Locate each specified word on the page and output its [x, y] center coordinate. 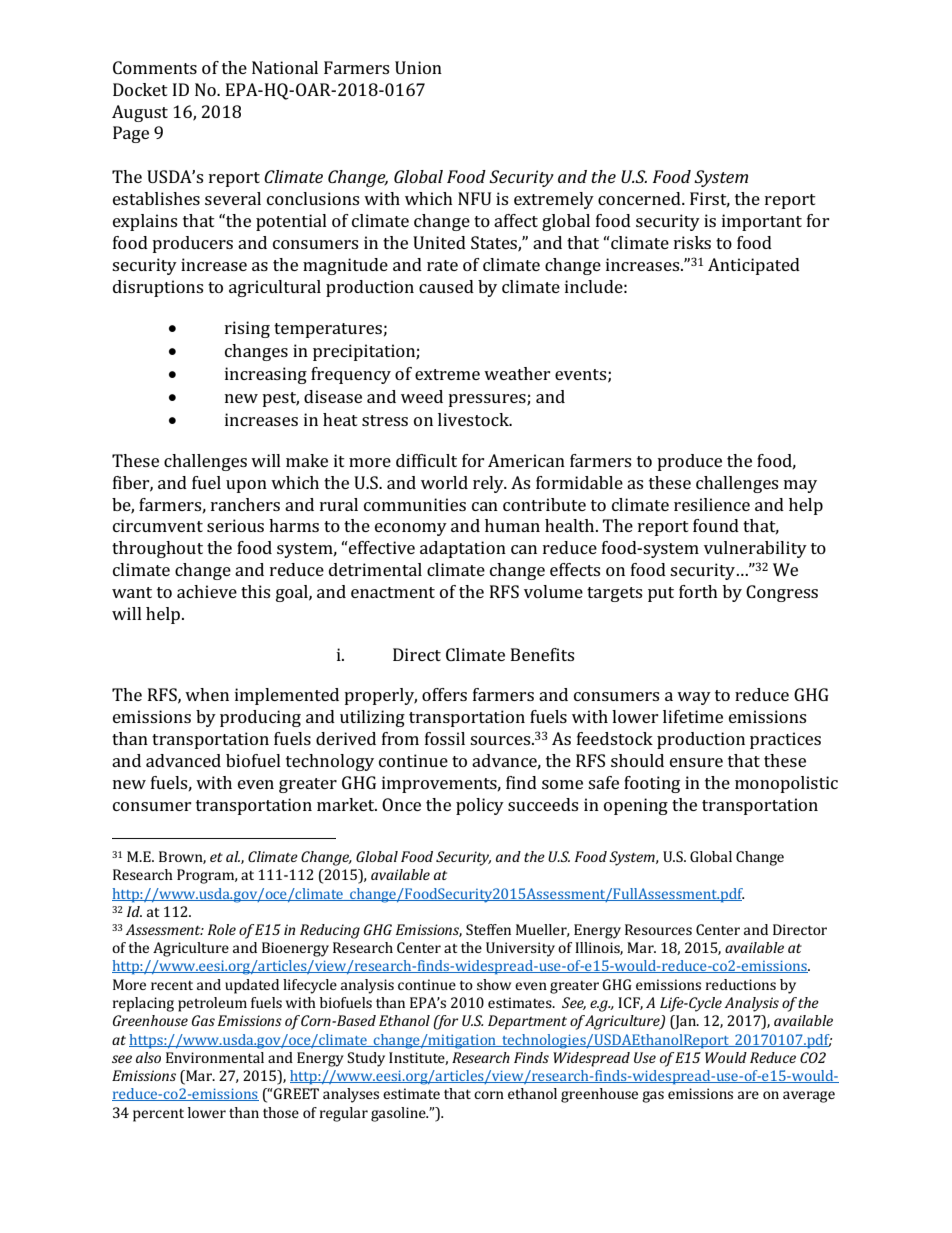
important [762, 222]
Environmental [215, 1057]
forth [698, 591]
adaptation [463, 549]
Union [418, 67]
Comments [155, 67]
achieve [207, 591]
